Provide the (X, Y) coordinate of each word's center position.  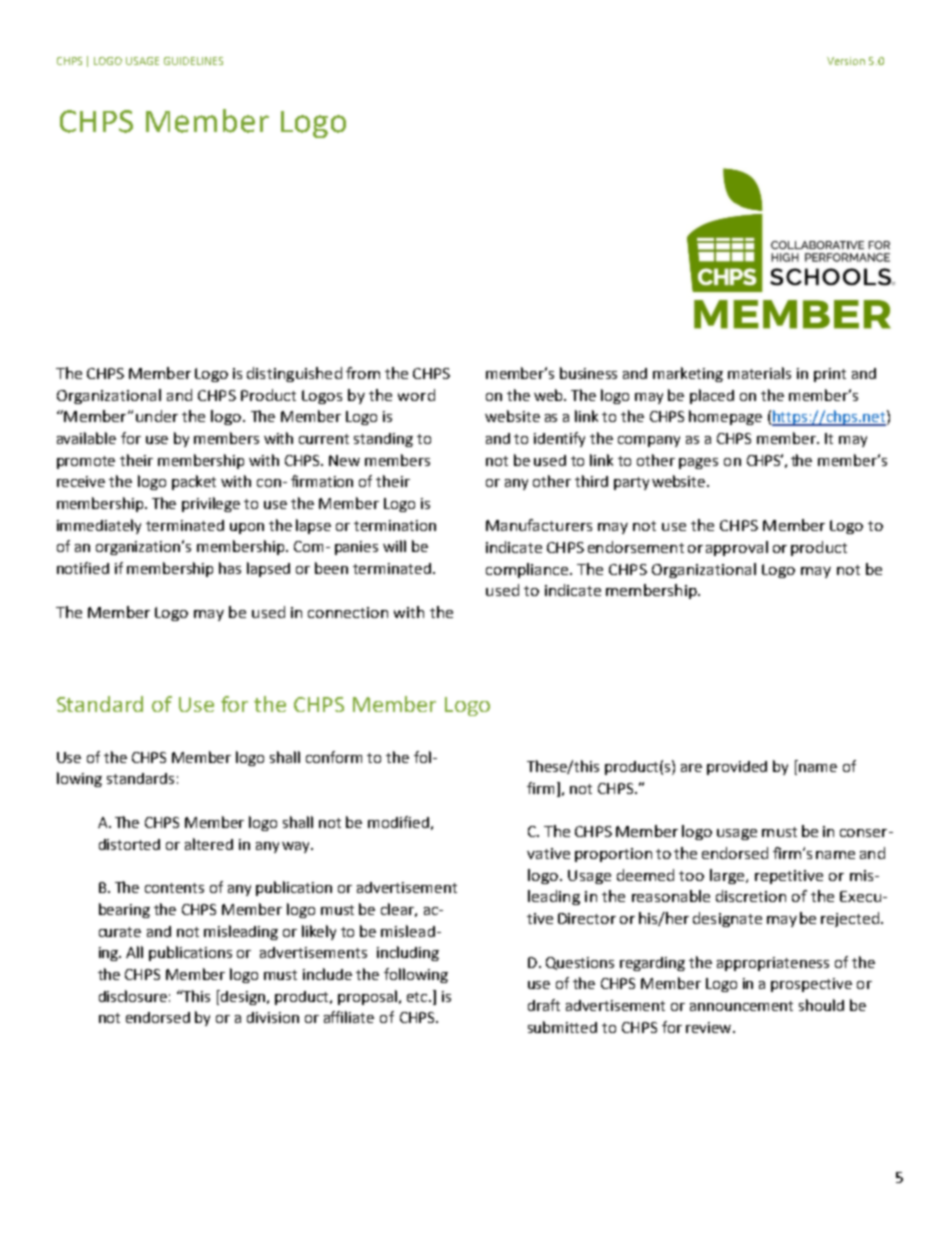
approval (737, 548)
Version (846, 61)
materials (759, 373)
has (230, 568)
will (394, 546)
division (273, 1017)
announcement (741, 1006)
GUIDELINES (193, 61)
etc (418, 997)
